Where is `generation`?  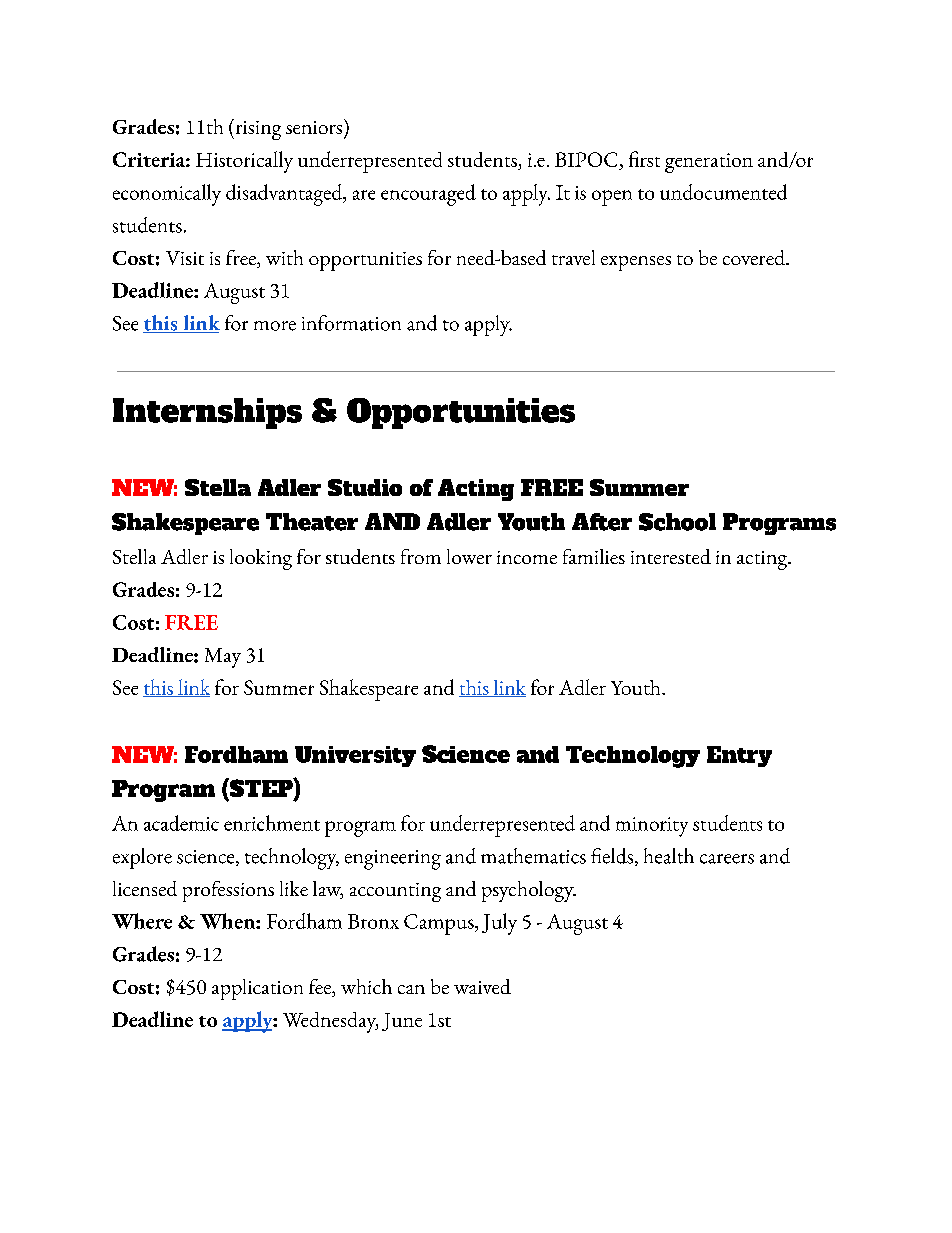
generation is located at coordinates (709, 163).
